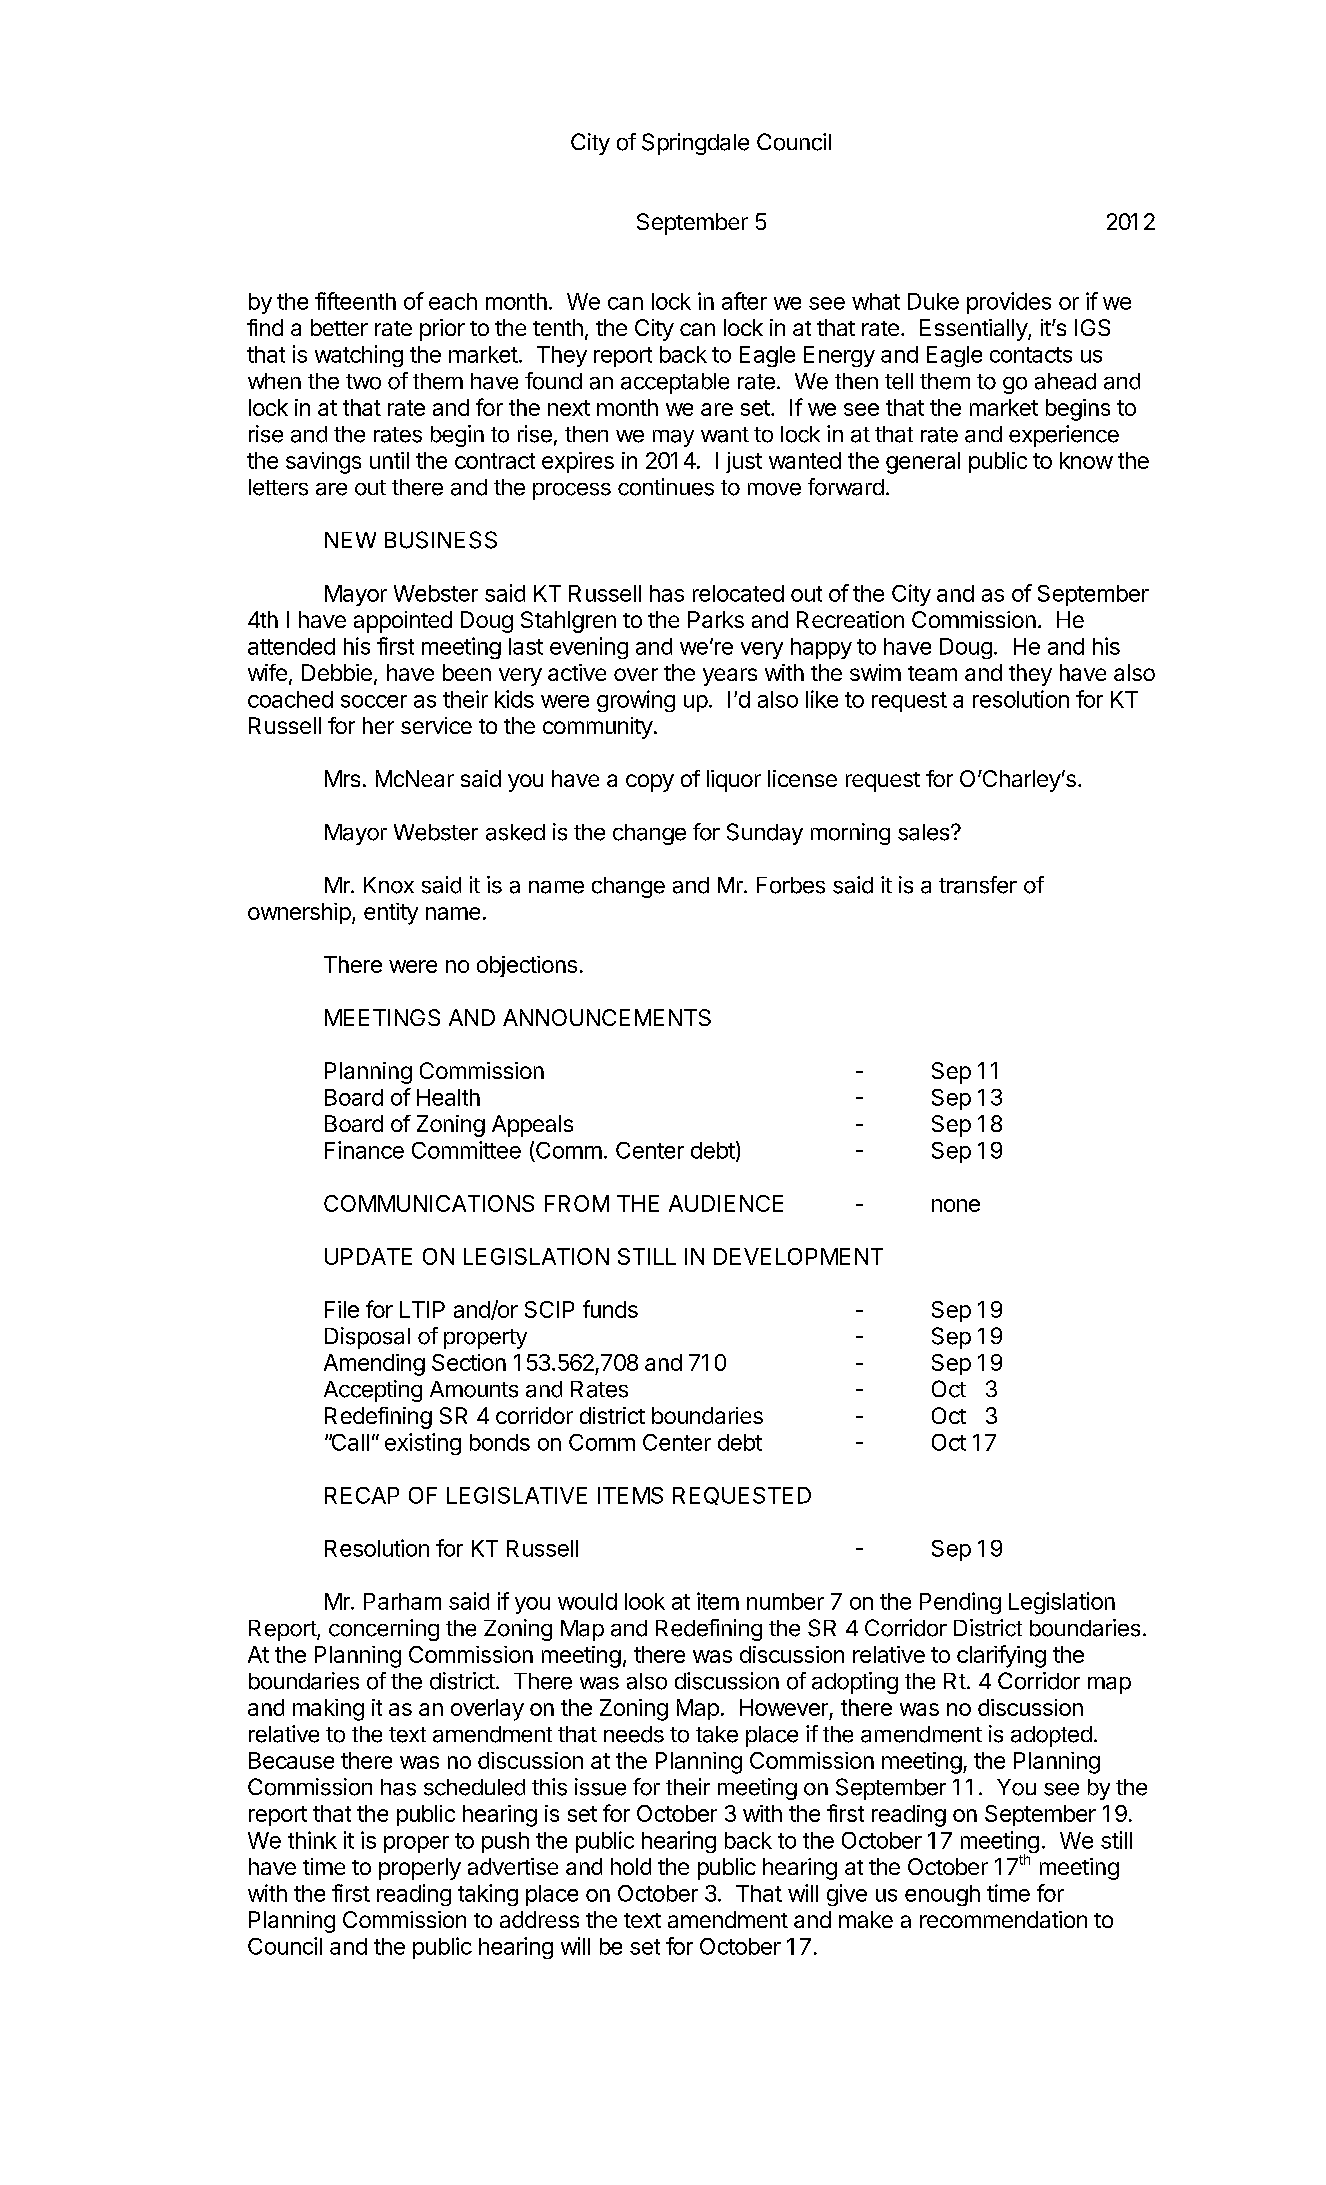 This document has height=2185, width=1326. Describe the element at coordinates (974, 330) in the document. I see `Essentially` at that location.
